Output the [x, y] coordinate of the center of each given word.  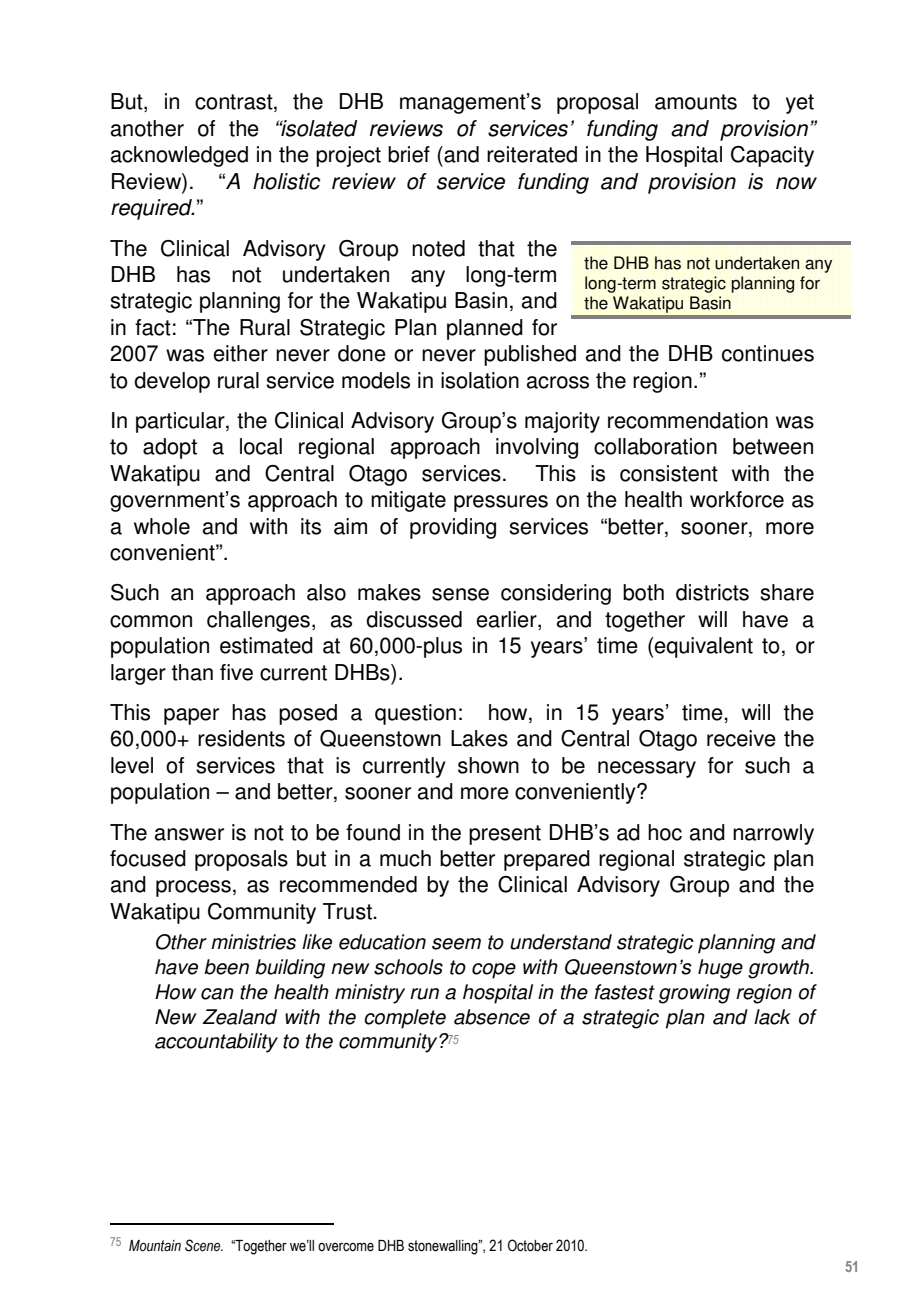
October [530, 1245]
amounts [696, 102]
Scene [204, 1245]
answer [189, 834]
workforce [737, 499]
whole [162, 526]
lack [772, 1017]
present [505, 835]
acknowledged [179, 156]
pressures [501, 503]
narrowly [773, 834]
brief [409, 154]
